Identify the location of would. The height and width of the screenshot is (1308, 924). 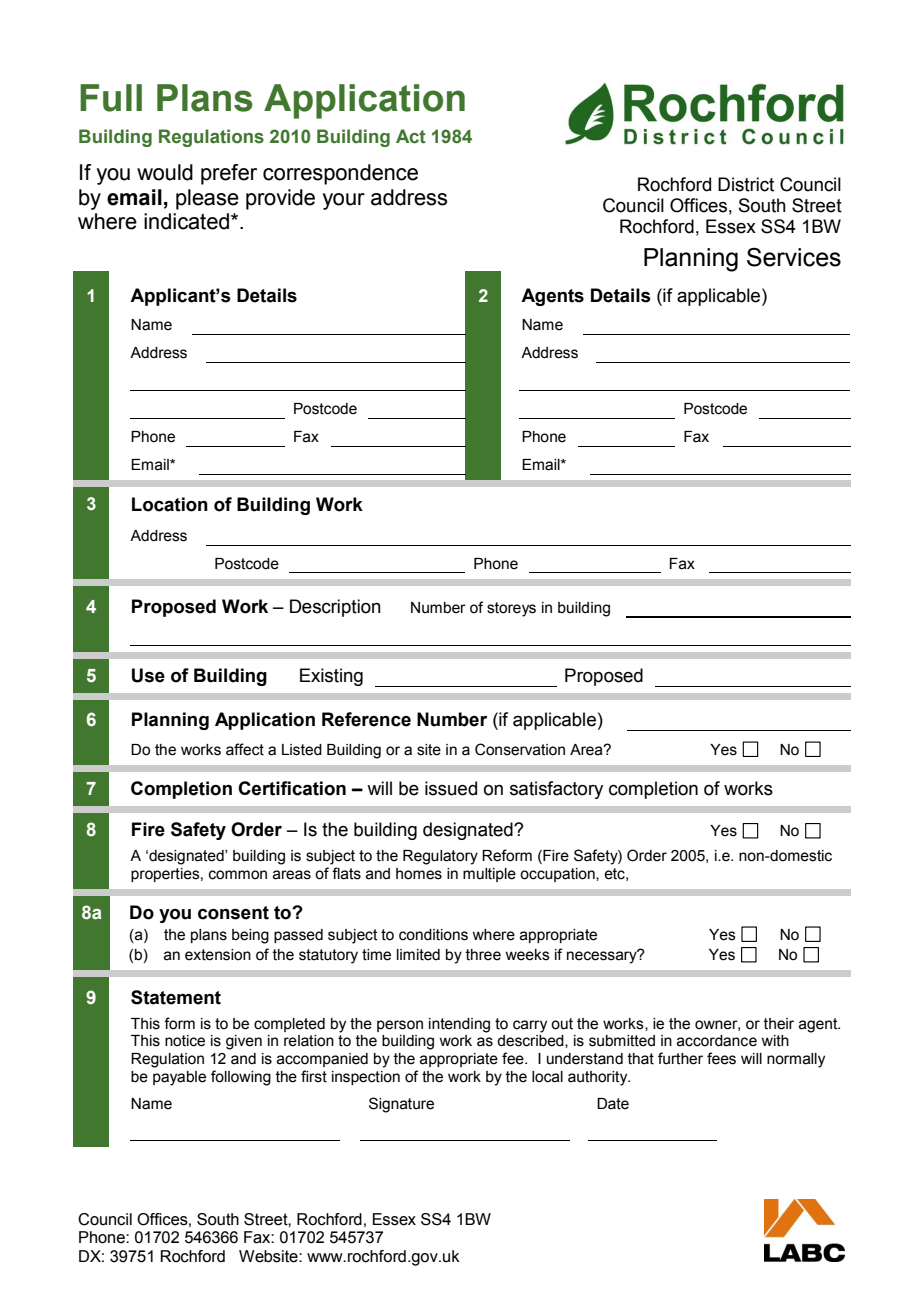
(165, 172).
